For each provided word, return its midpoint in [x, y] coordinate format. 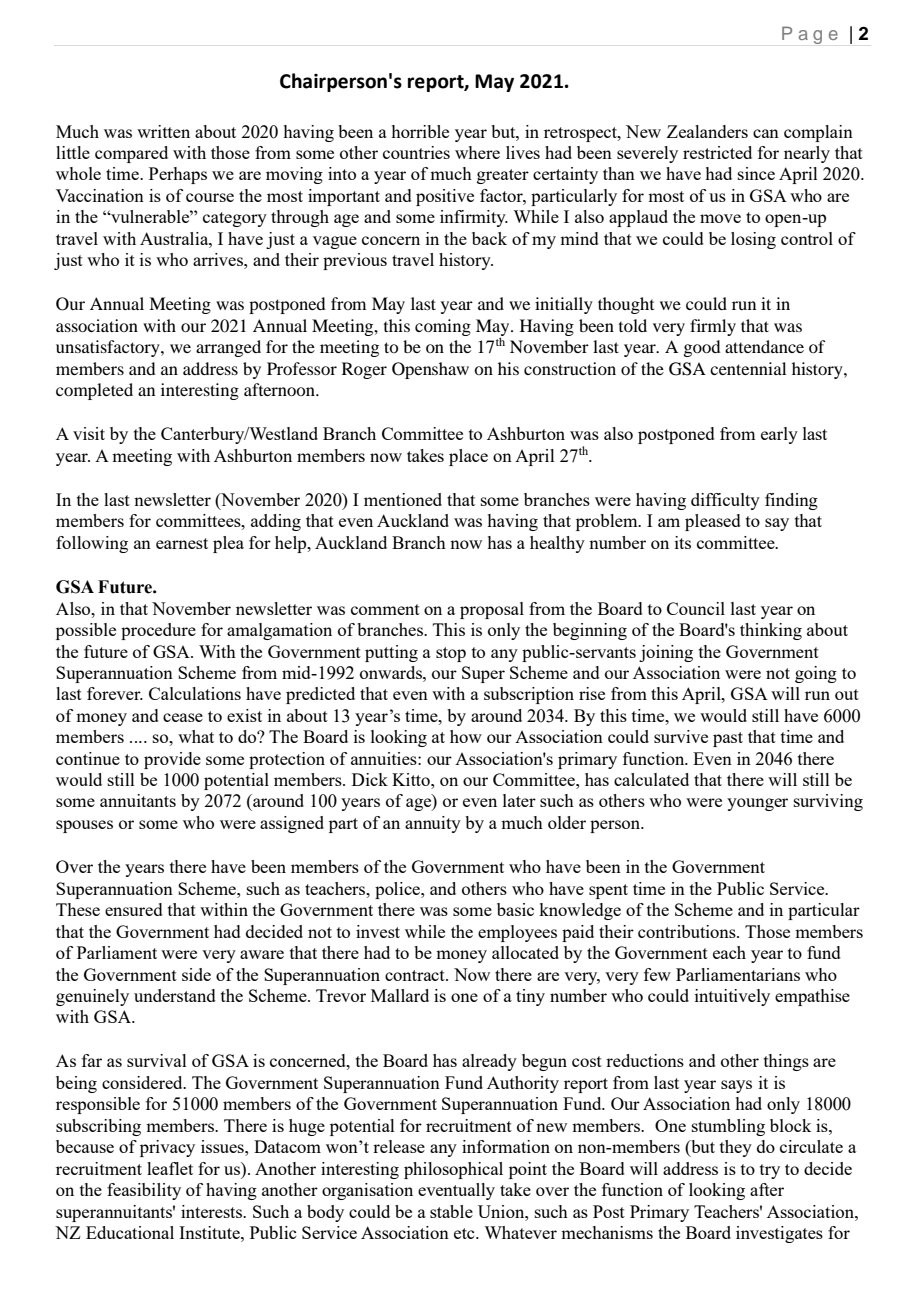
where [477, 152]
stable [451, 1211]
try [770, 1171]
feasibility [144, 1191]
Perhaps [178, 175]
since [756, 173]
